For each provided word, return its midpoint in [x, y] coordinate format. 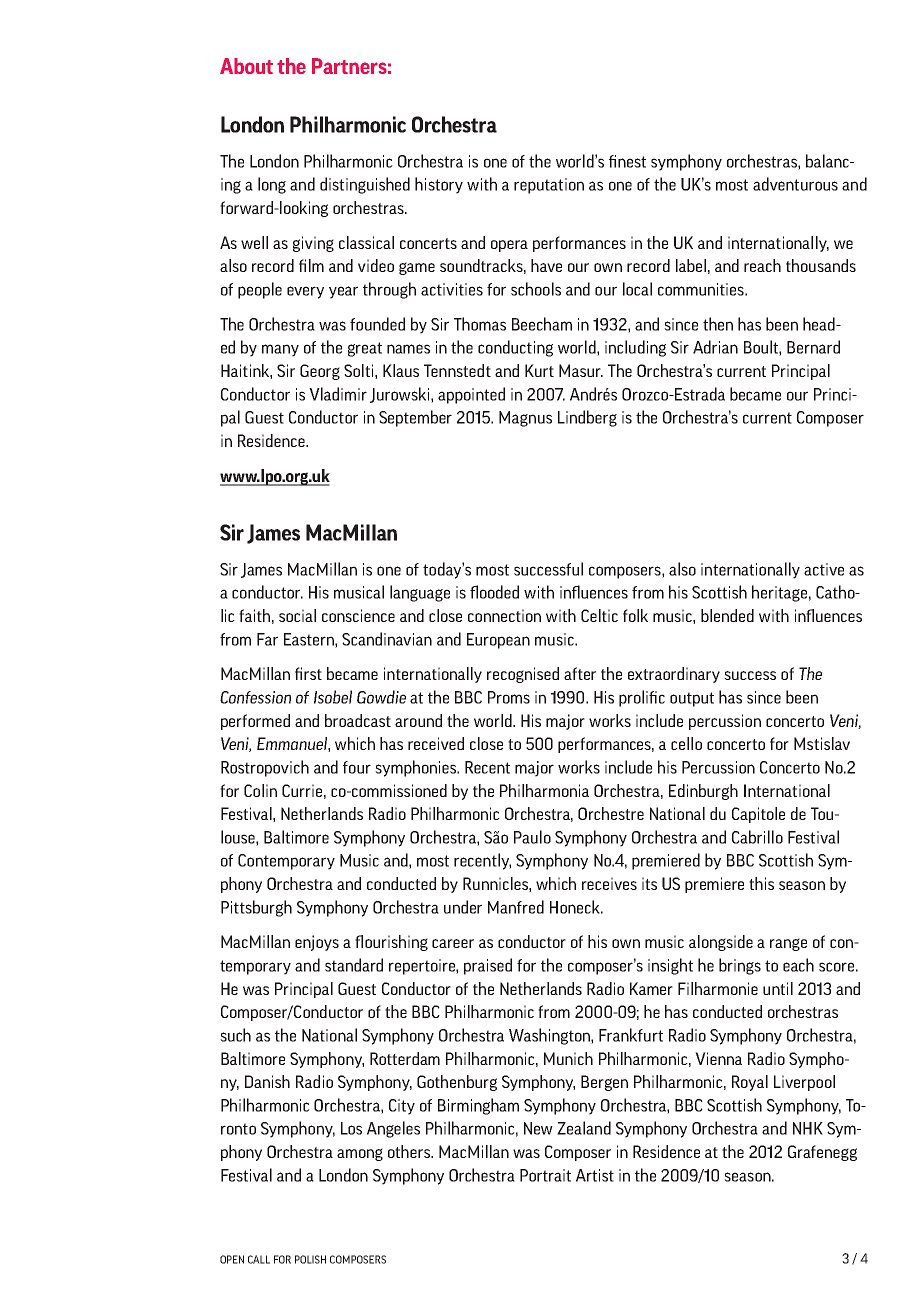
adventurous [795, 184]
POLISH [310, 1259]
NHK [808, 1128]
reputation [549, 186]
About [246, 66]
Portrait [545, 1175]
